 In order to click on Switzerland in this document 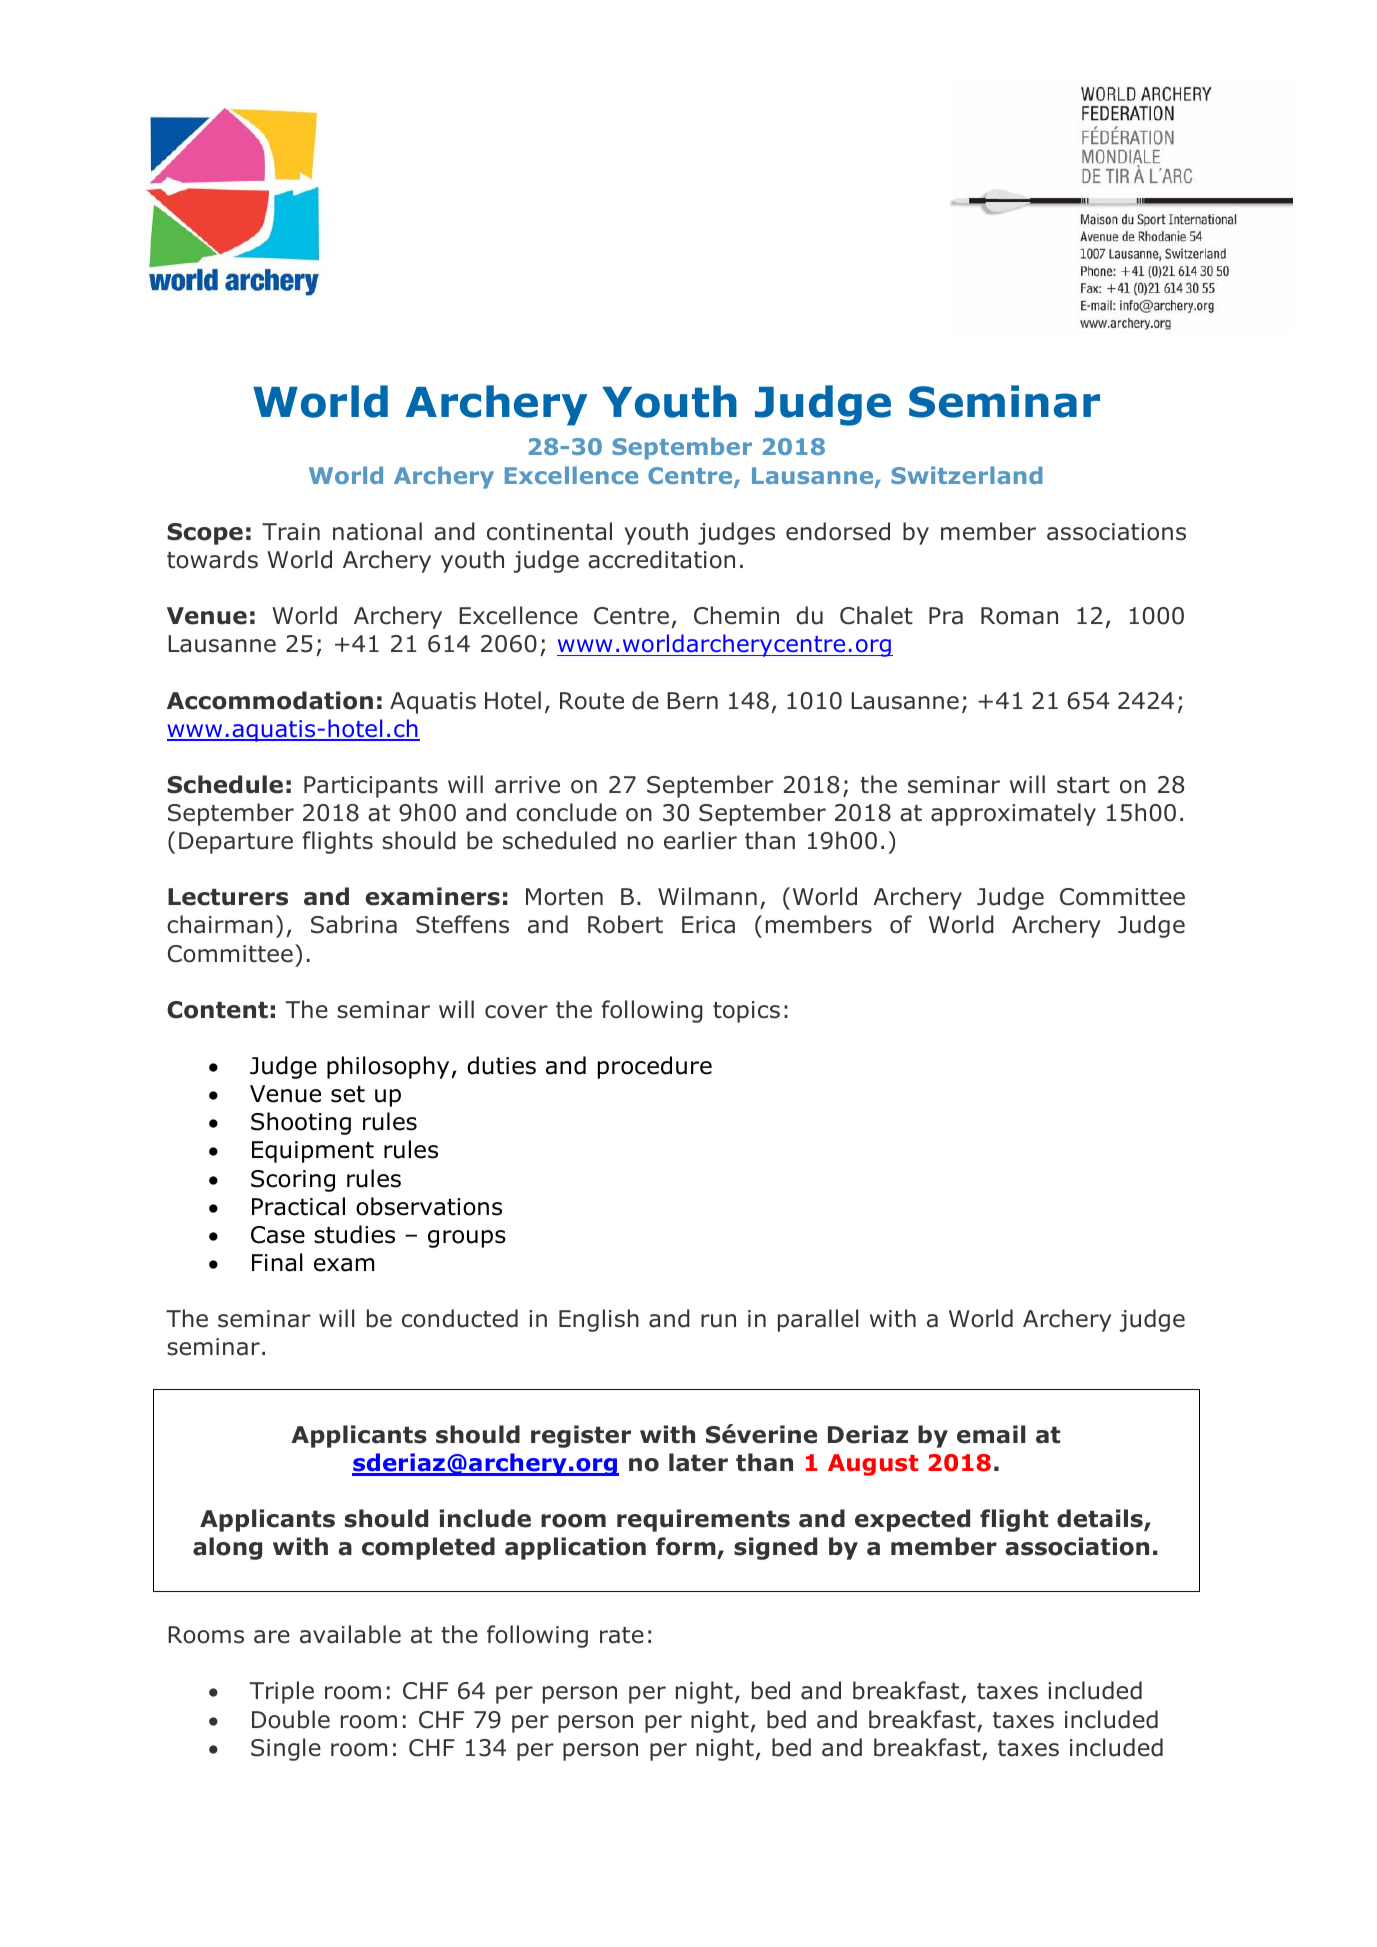, I will do `click(966, 475)`.
